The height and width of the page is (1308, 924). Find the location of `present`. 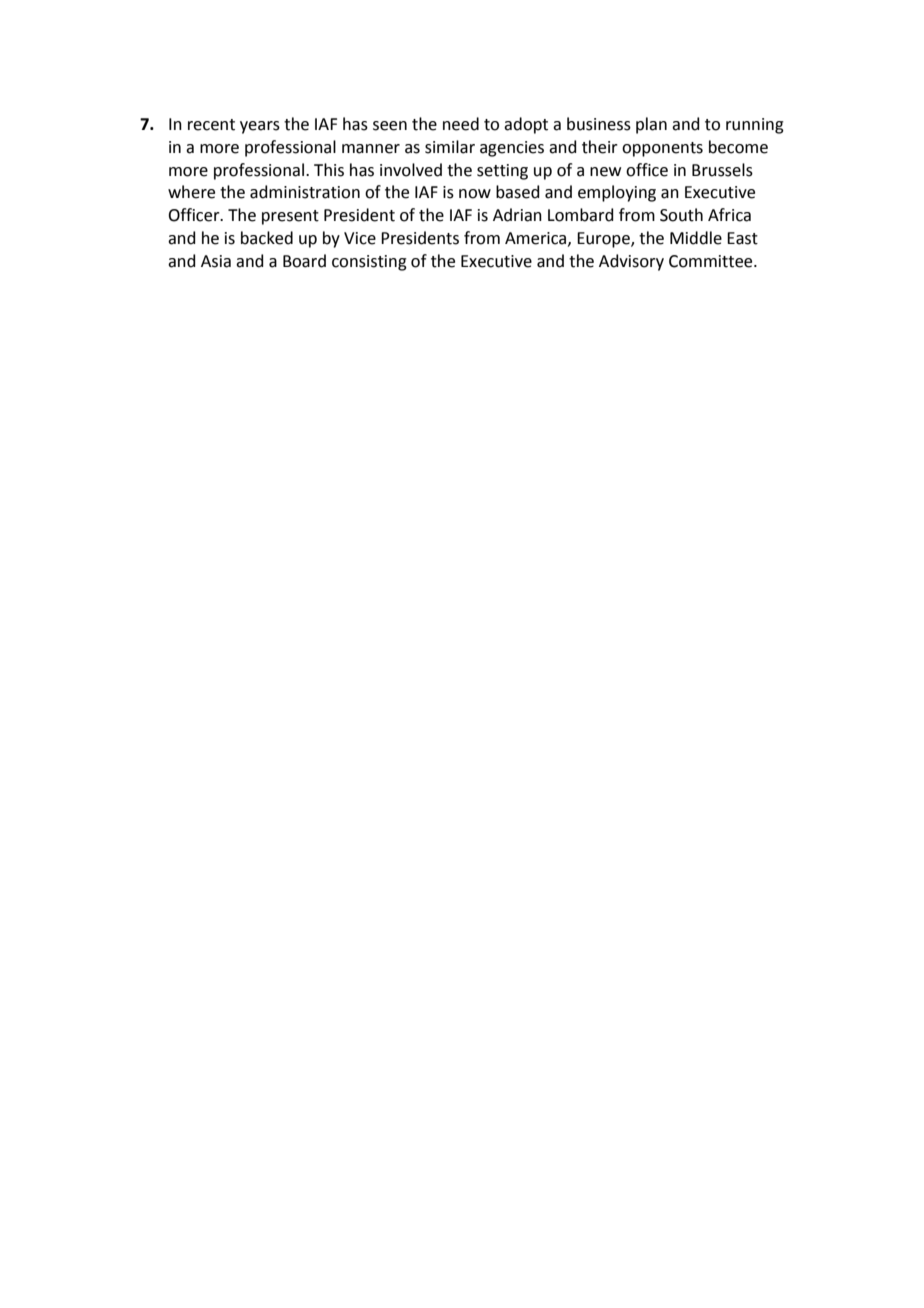

present is located at coordinates (290, 217).
